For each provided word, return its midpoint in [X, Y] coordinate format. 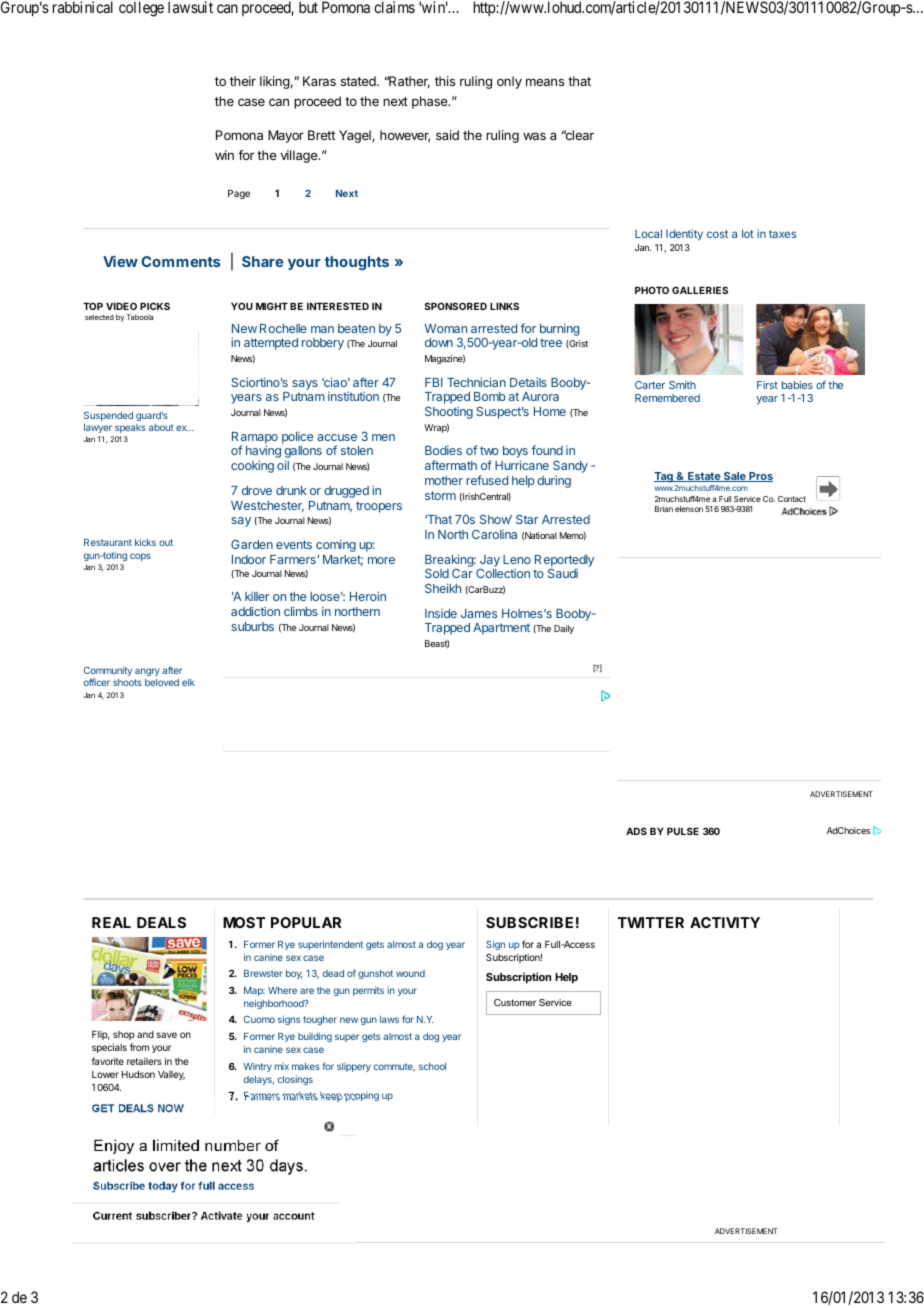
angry [147, 672]
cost [717, 234]
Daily [564, 629]
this [445, 81]
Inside [441, 613]
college [141, 9]
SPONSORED [456, 306]
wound [410, 973]
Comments [180, 261]
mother [444, 480]
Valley [171, 1075]
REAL [111, 922]
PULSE [683, 831]
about [161, 427]
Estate [704, 477]
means [545, 82]
